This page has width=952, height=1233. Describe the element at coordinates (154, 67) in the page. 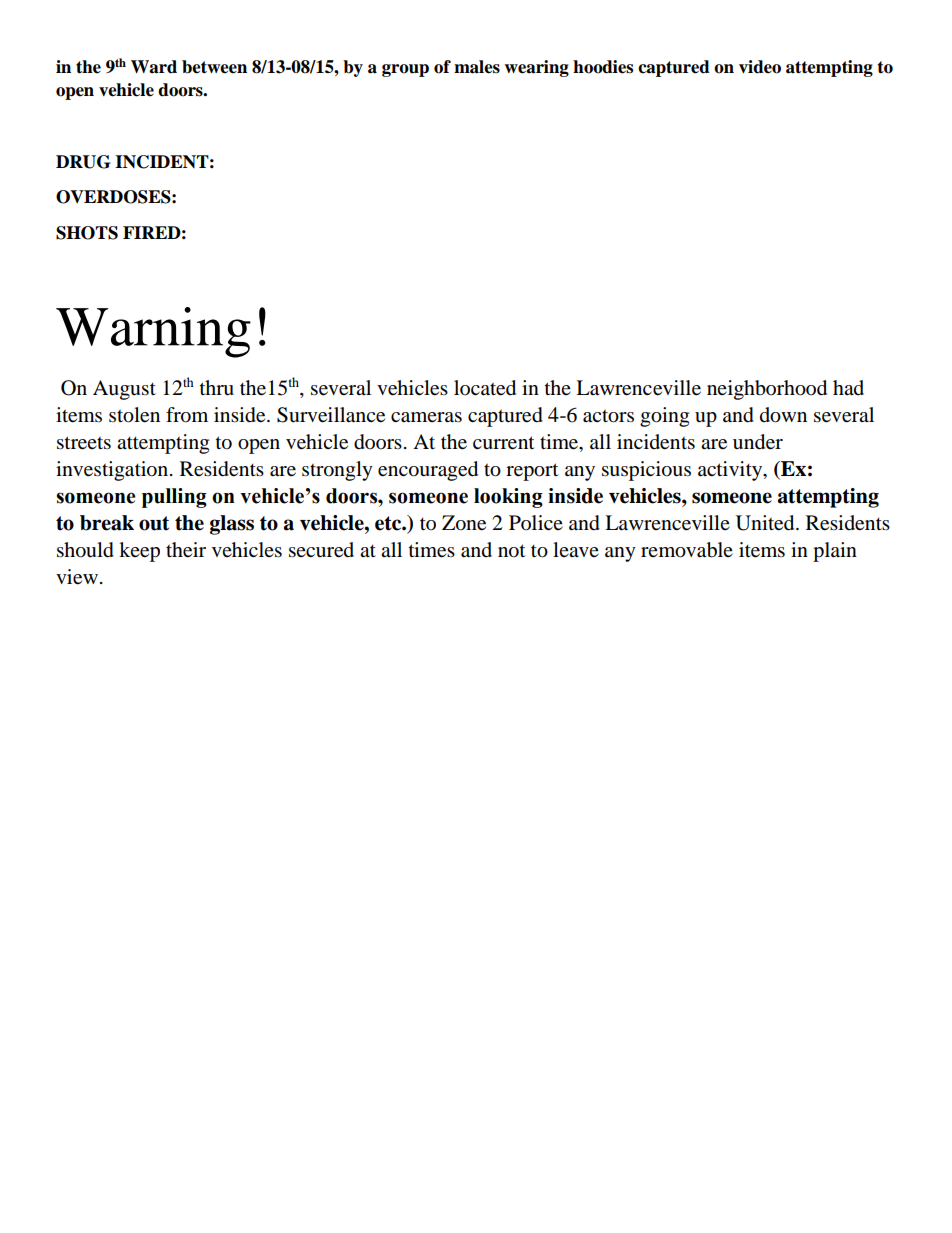

I see `Ward` at that location.
